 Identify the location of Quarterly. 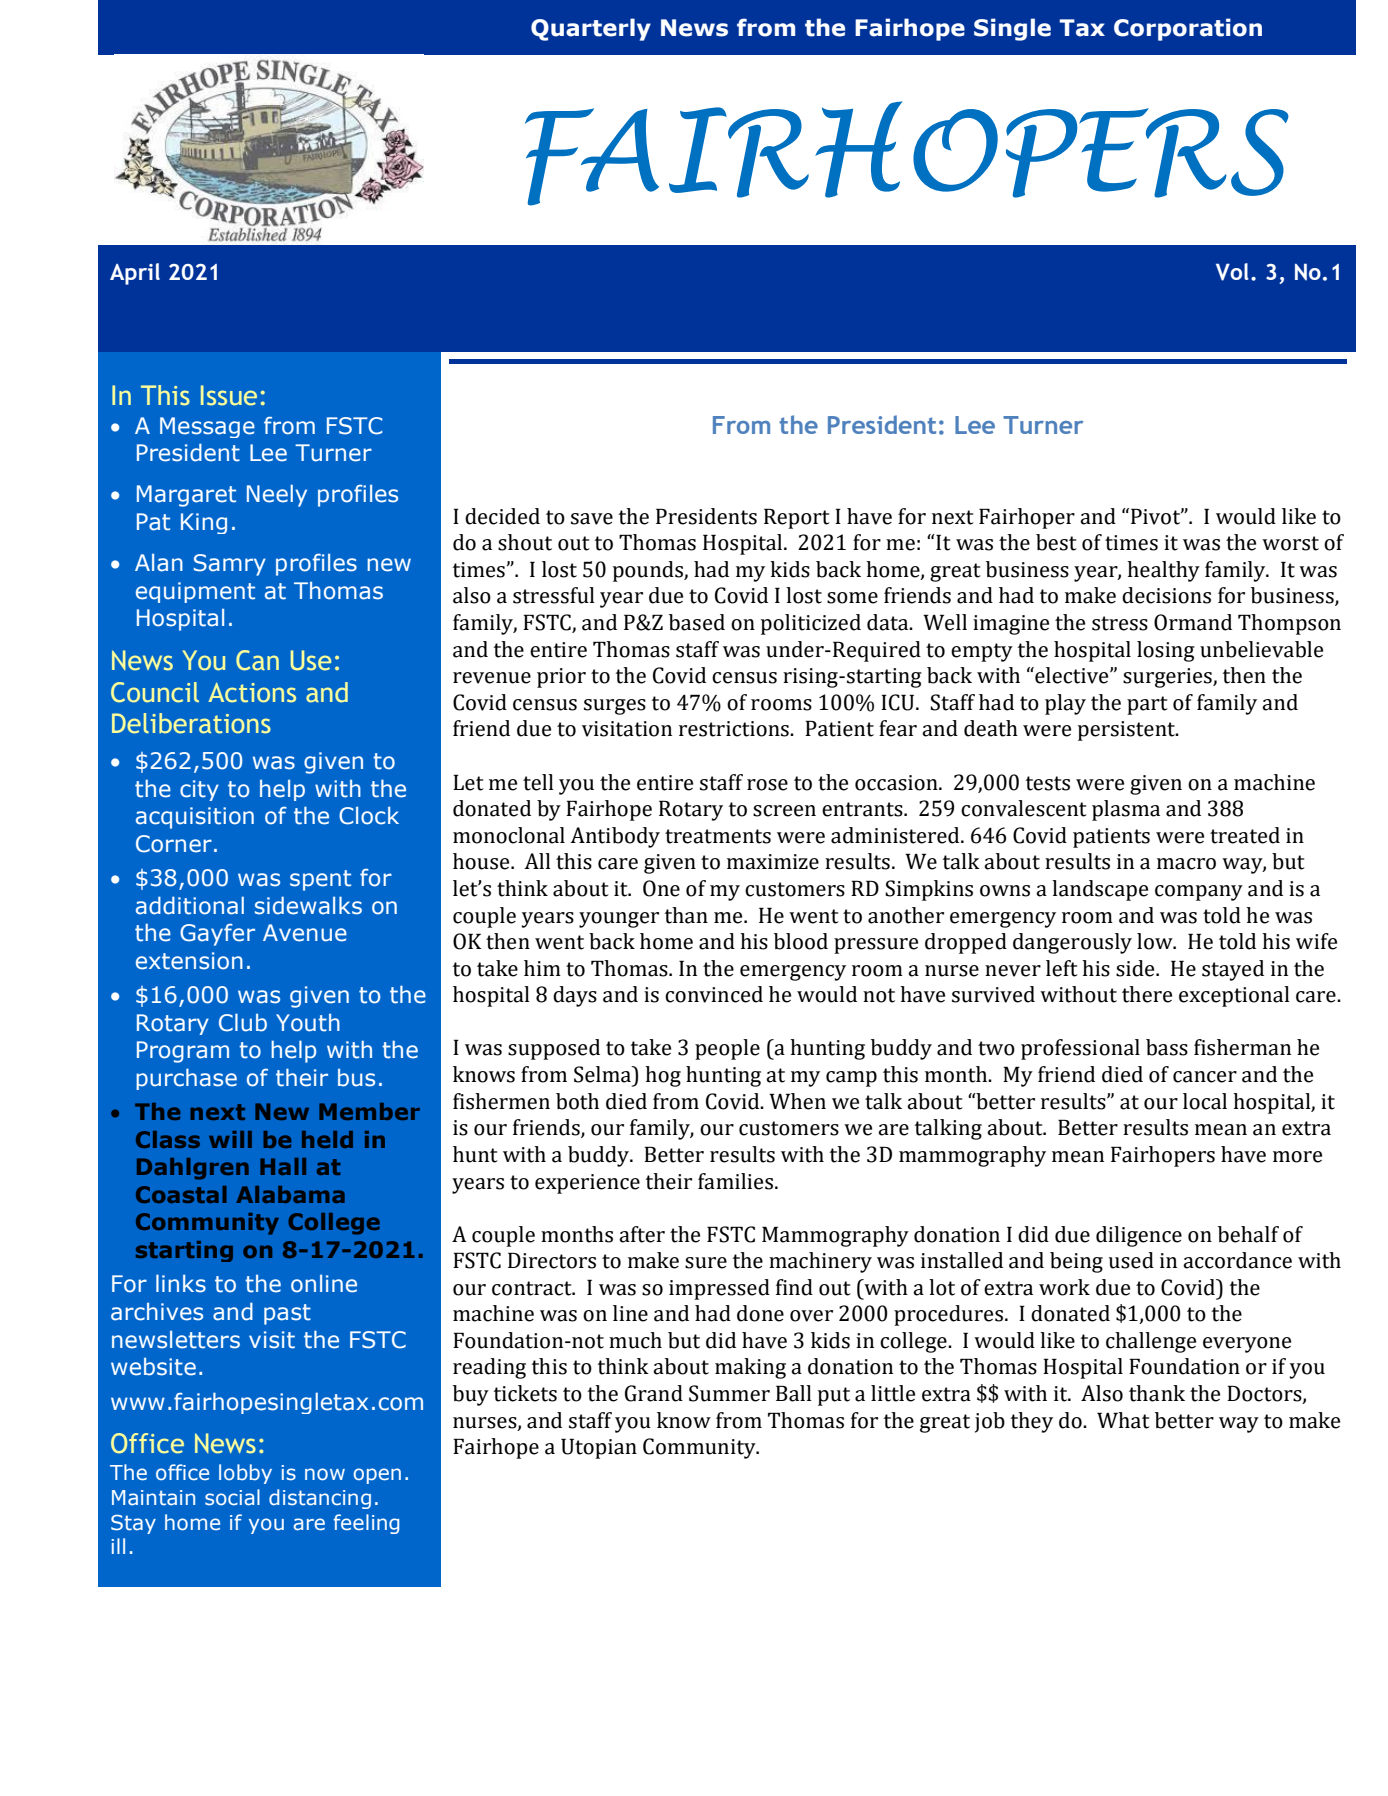
(591, 29).
